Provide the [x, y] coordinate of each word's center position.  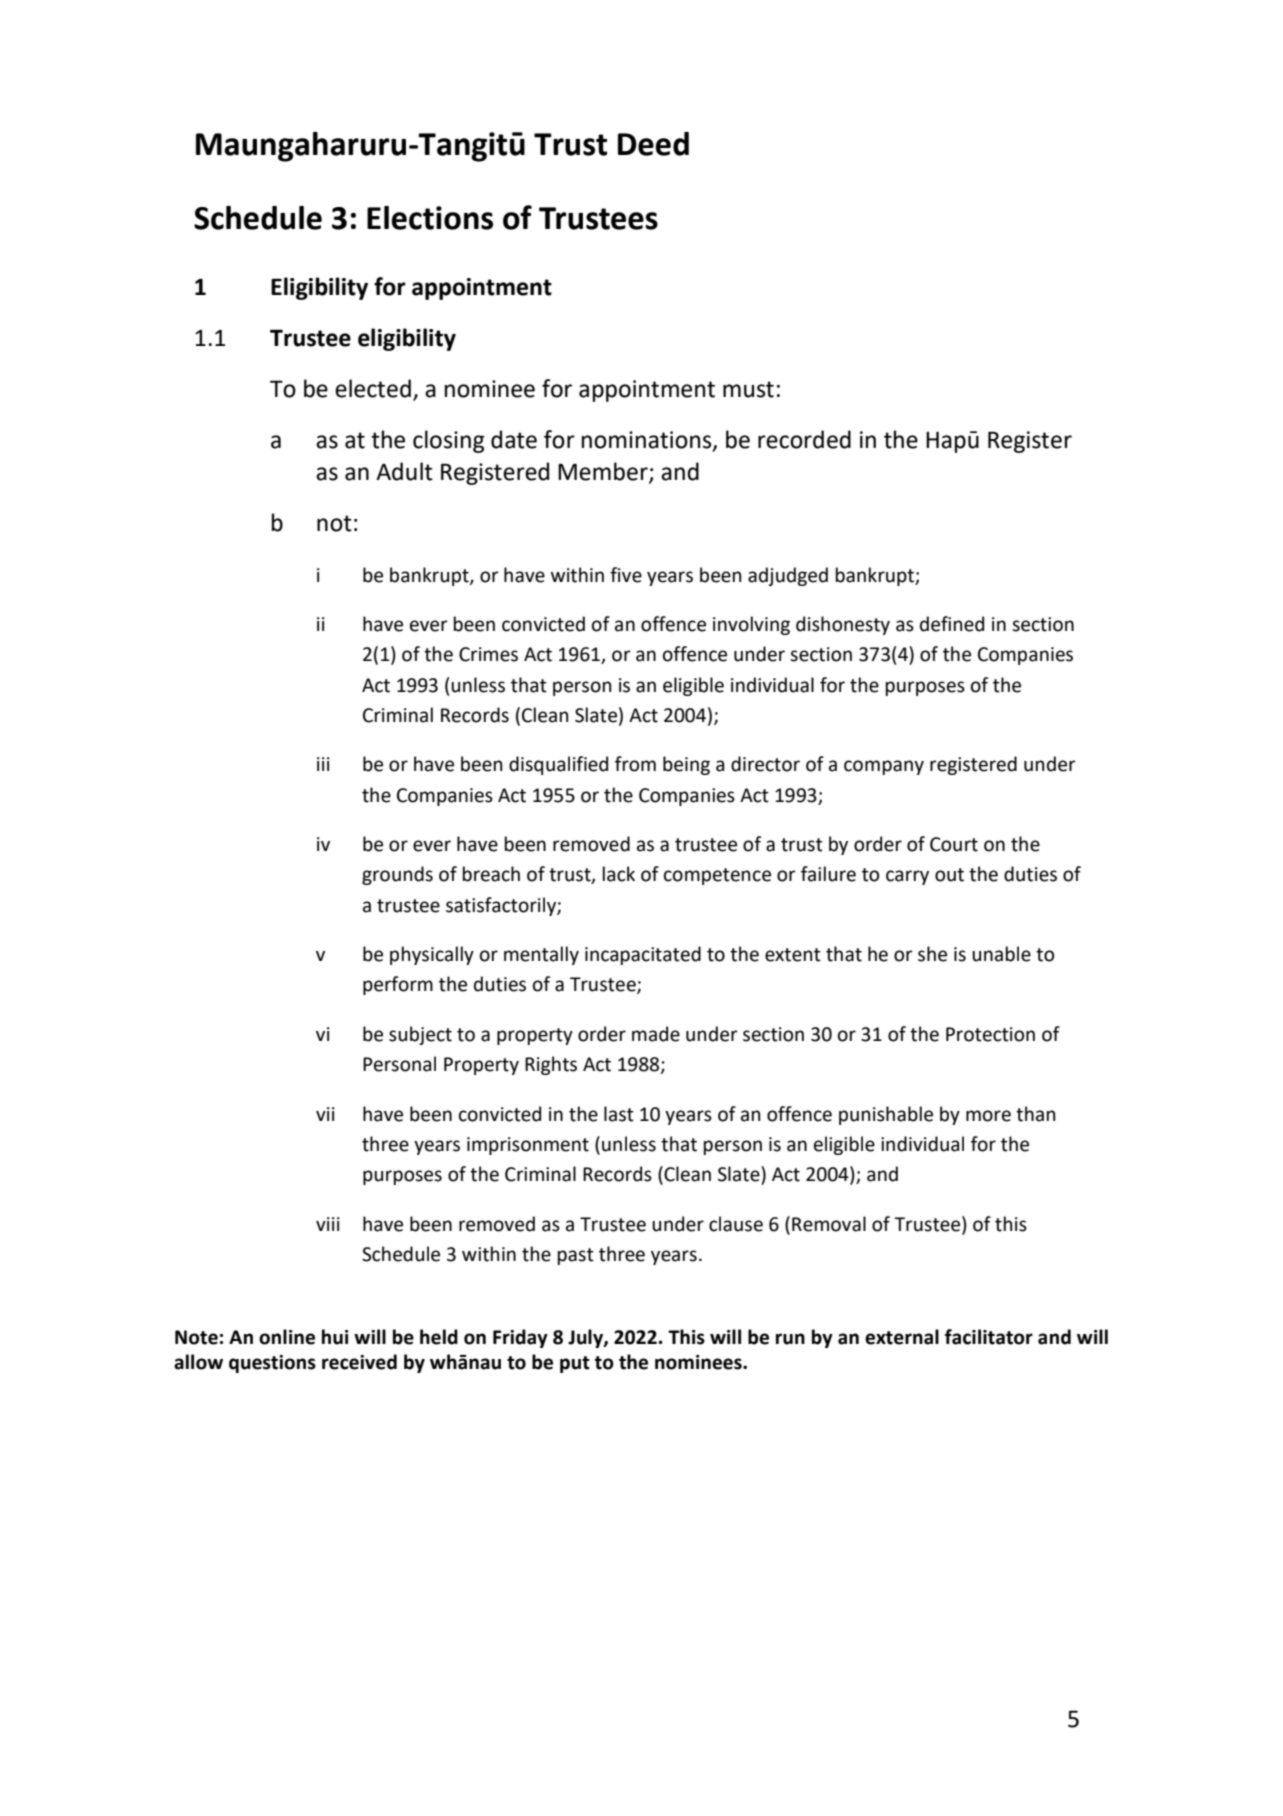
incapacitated [643, 955]
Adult [404, 471]
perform [398, 985]
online [287, 1337]
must [748, 389]
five [626, 575]
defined [952, 624]
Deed [653, 144]
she [932, 954]
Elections [430, 218]
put [575, 1364]
